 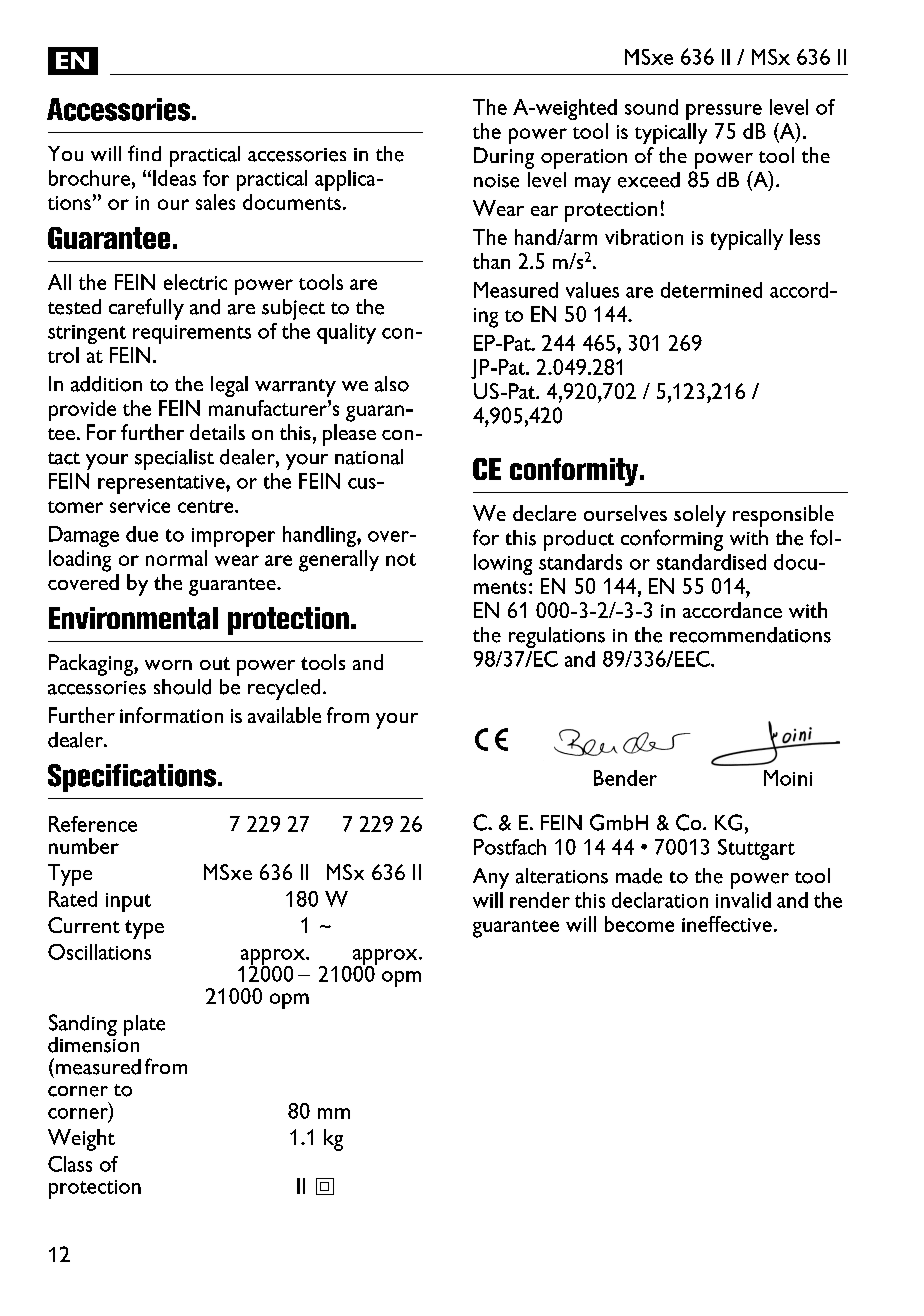 I want to click on invalid, so click(x=743, y=900).
